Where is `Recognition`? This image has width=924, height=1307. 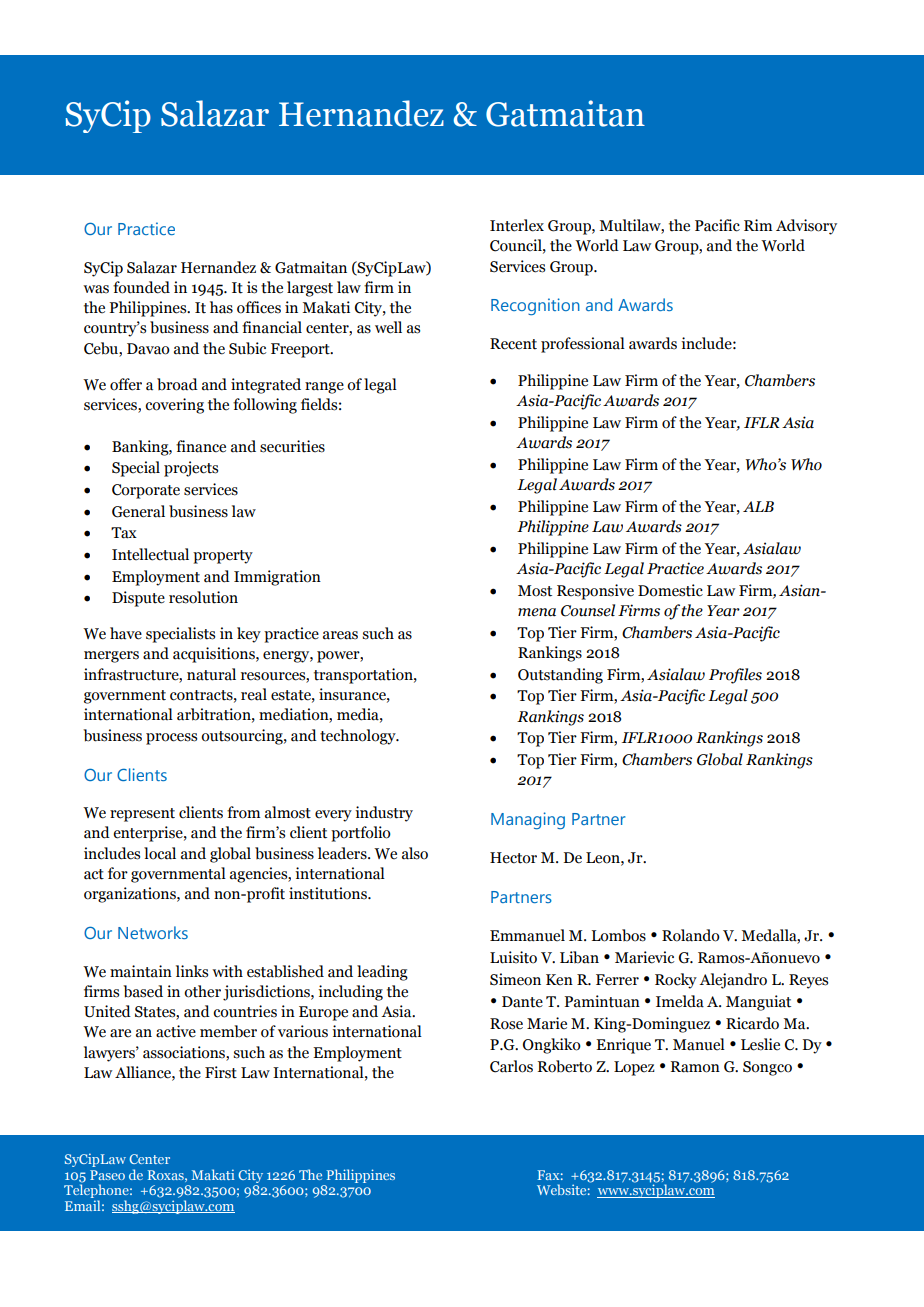 Recognition is located at coordinates (535, 306).
